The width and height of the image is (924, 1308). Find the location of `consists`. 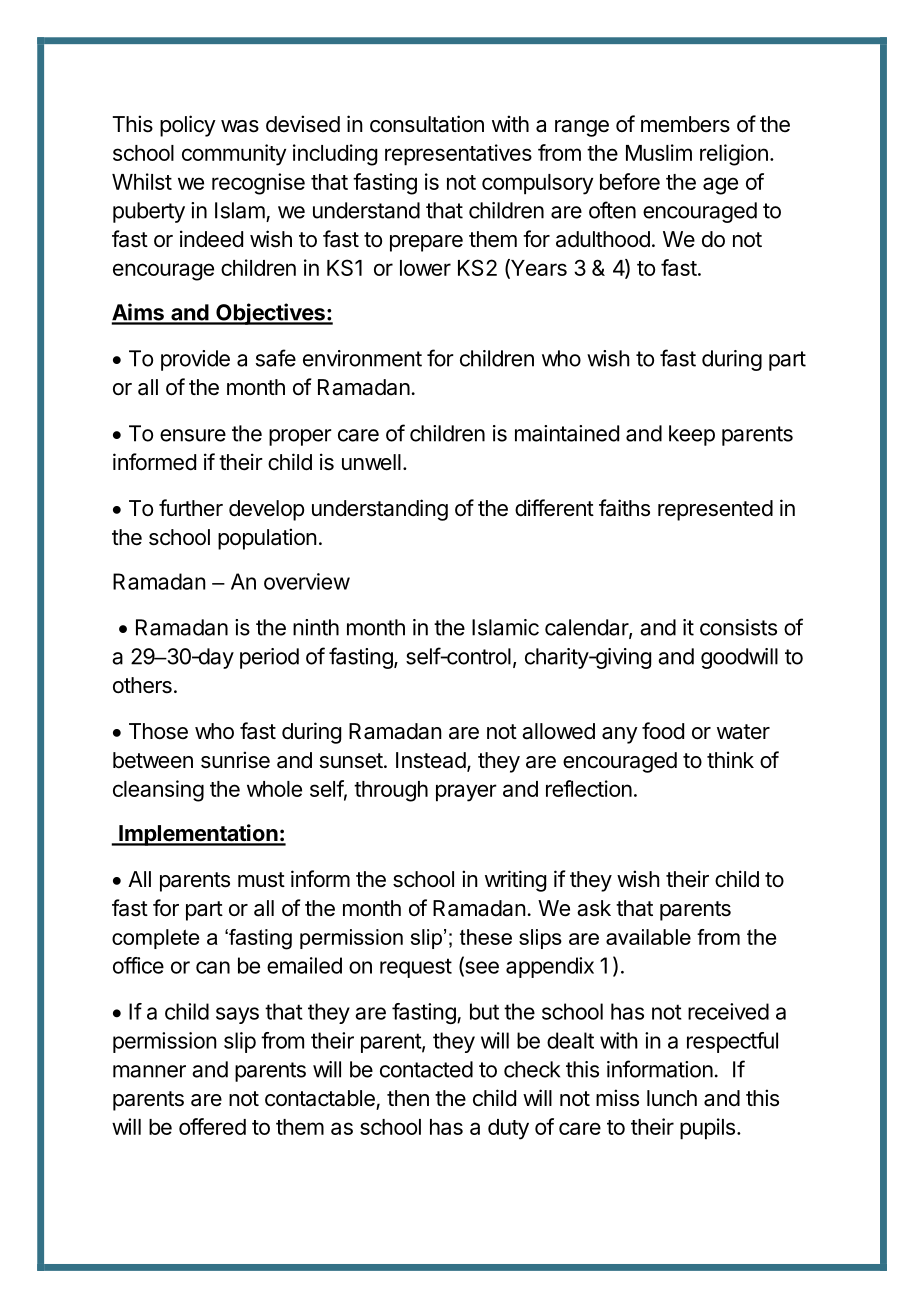

consists is located at coordinates (738, 627).
